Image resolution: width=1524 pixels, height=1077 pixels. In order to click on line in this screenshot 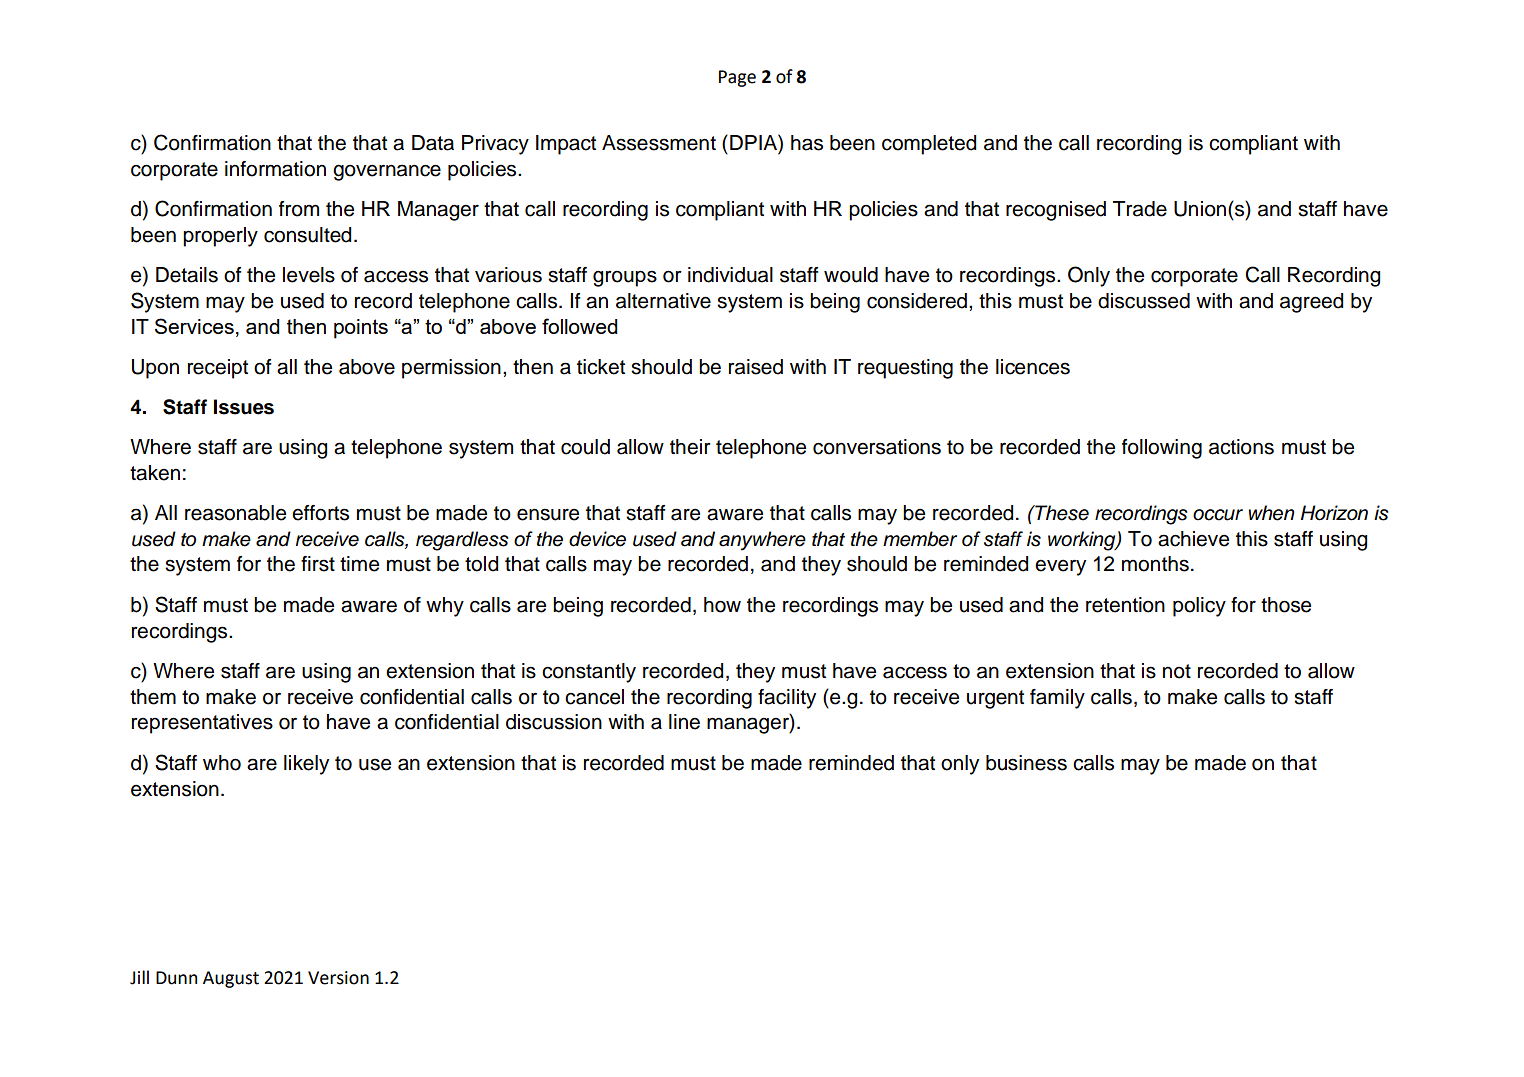, I will do `click(684, 722)`.
